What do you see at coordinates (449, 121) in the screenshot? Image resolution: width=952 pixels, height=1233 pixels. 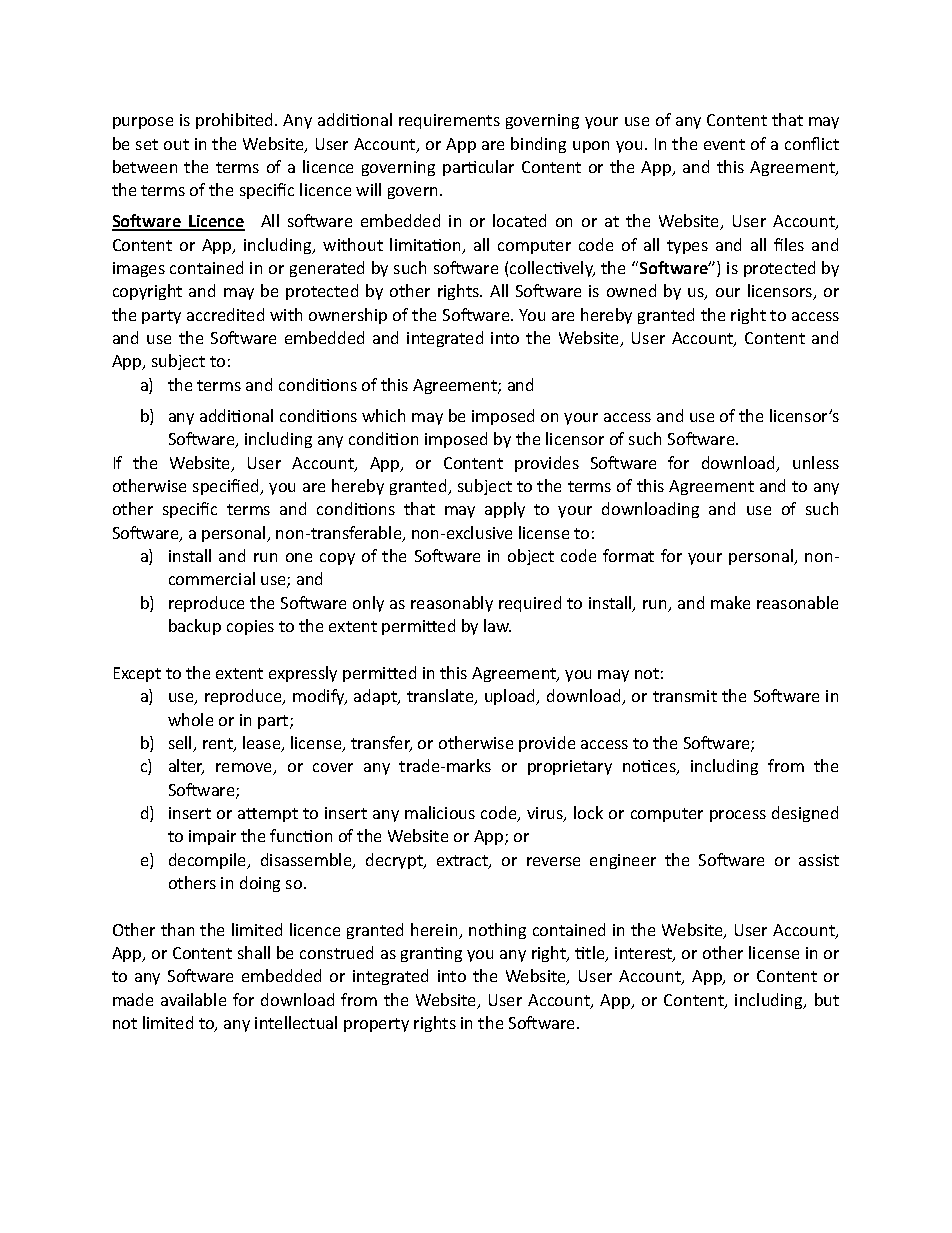 I see `requirements` at bounding box center [449, 121].
